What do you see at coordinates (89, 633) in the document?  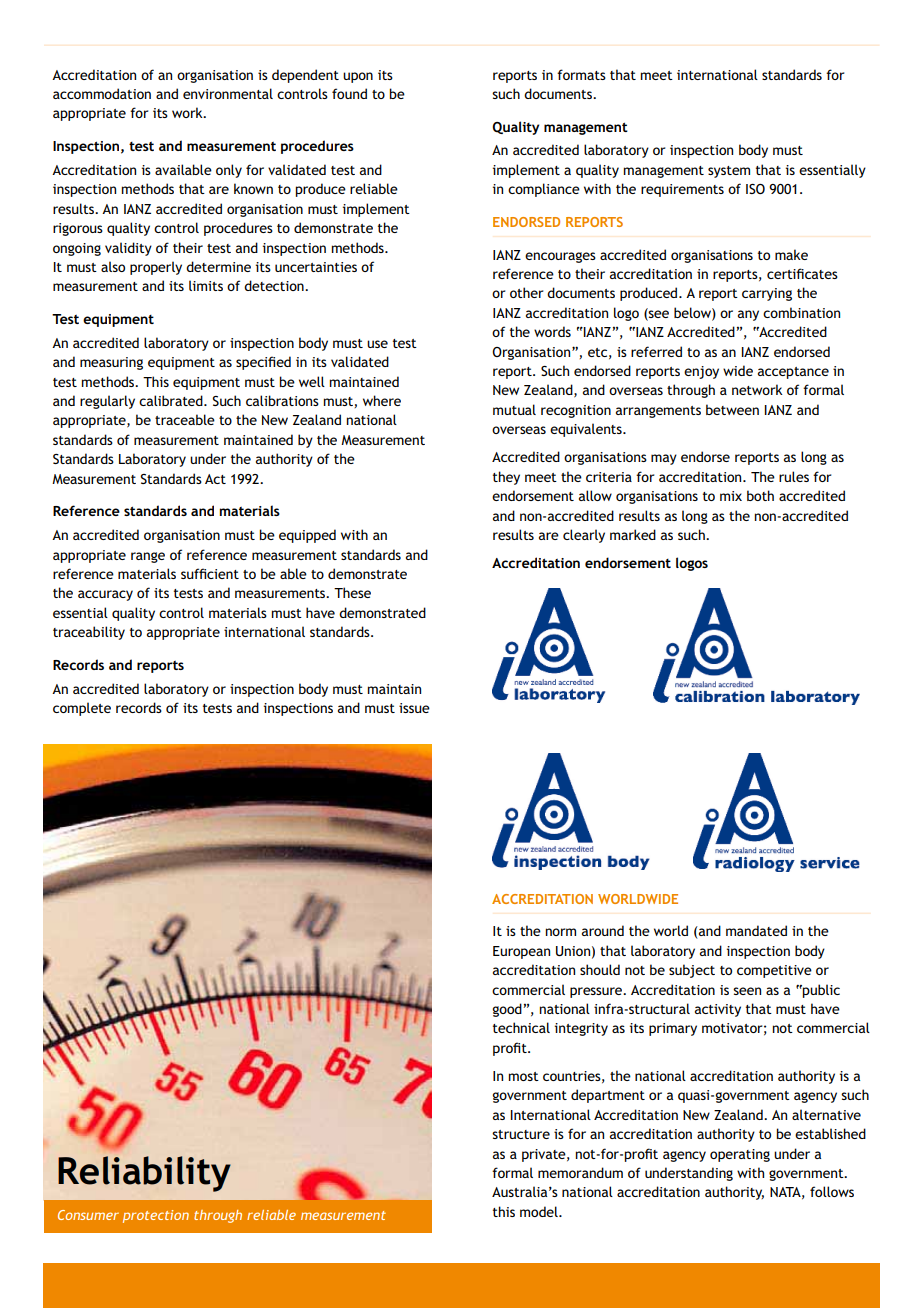 I see `traceability` at bounding box center [89, 633].
